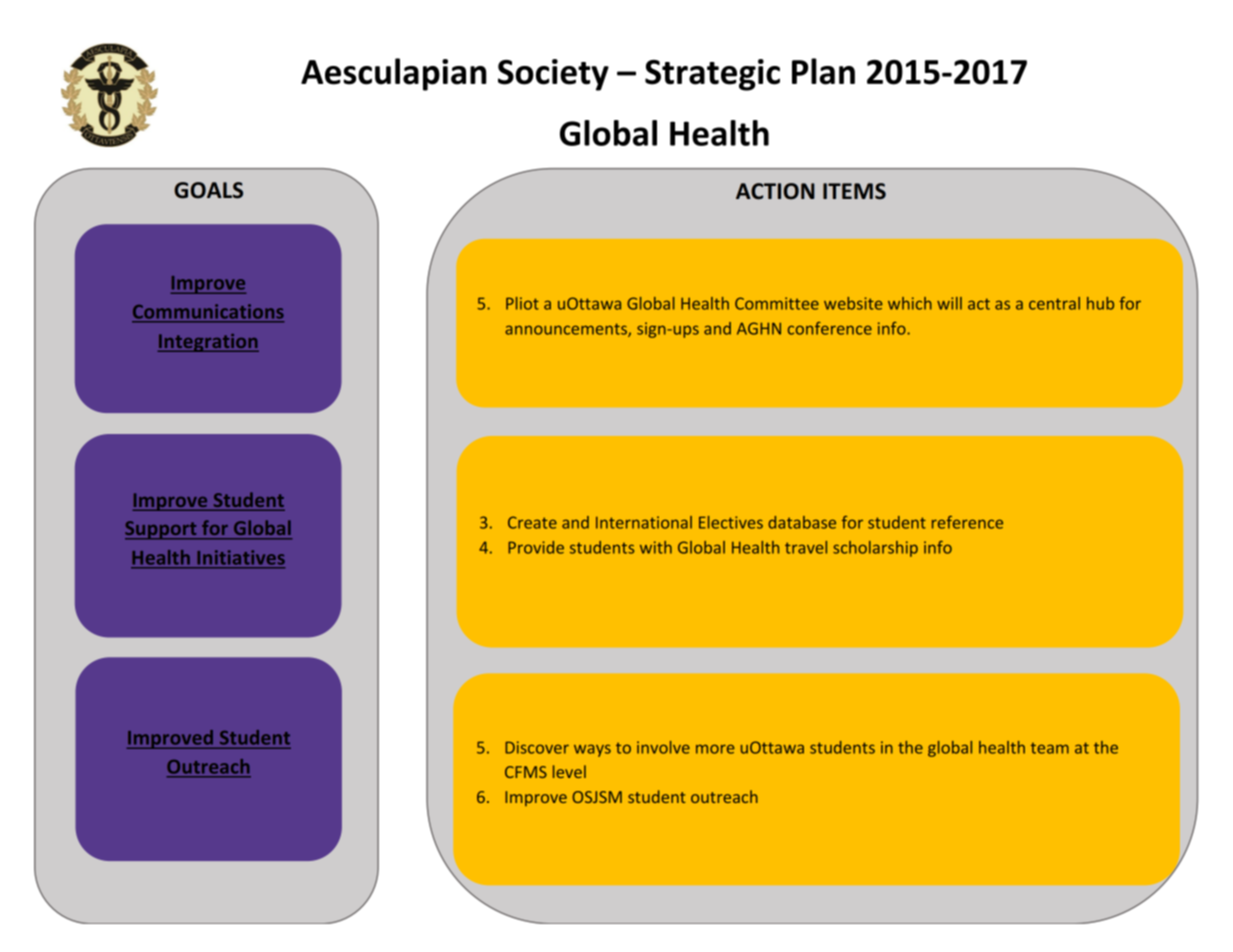 The width and height of the screenshot is (1233, 952). Describe the element at coordinates (553, 75) in the screenshot. I see `Society` at that location.
